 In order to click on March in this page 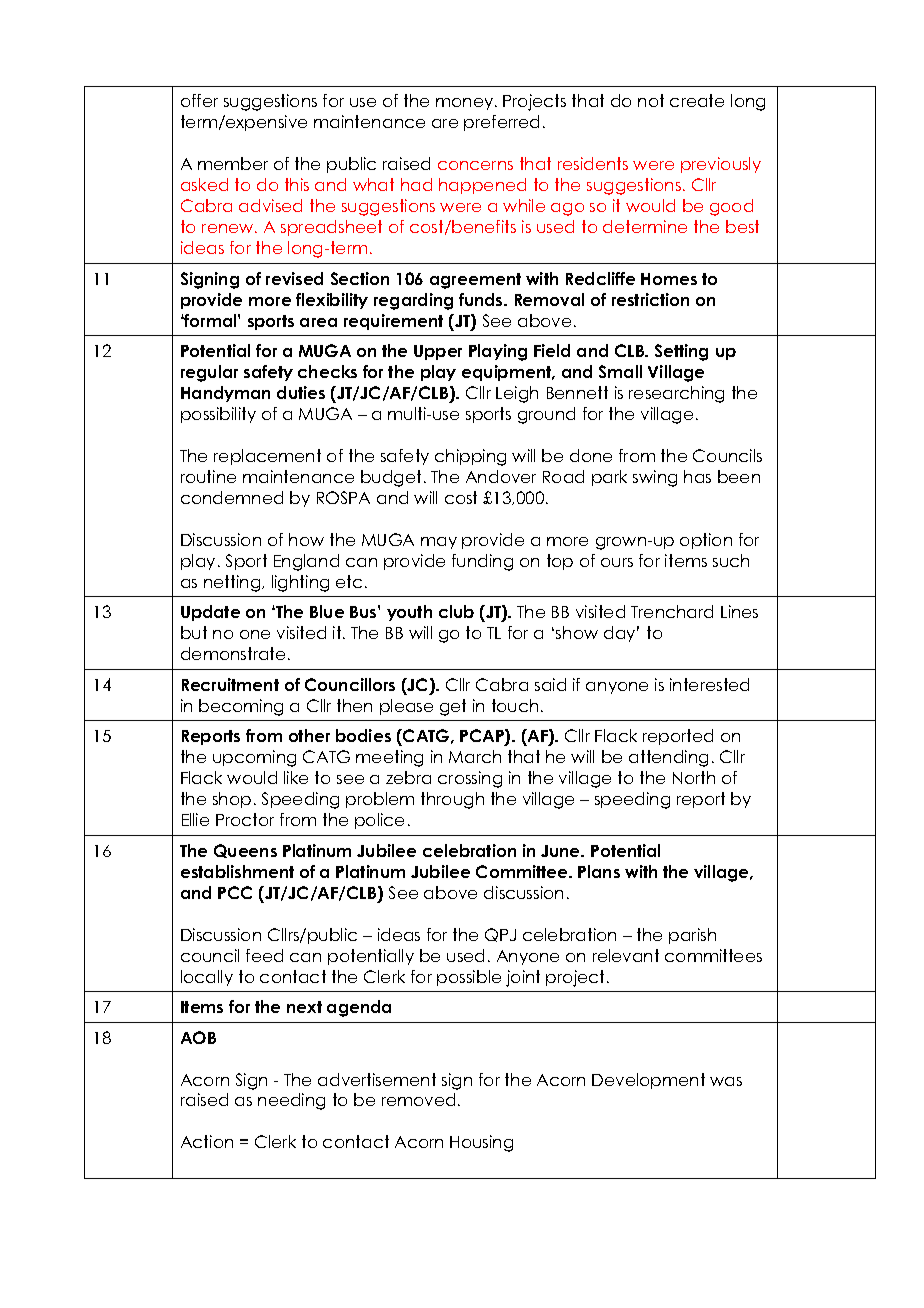, I will do `click(475, 756)`.
